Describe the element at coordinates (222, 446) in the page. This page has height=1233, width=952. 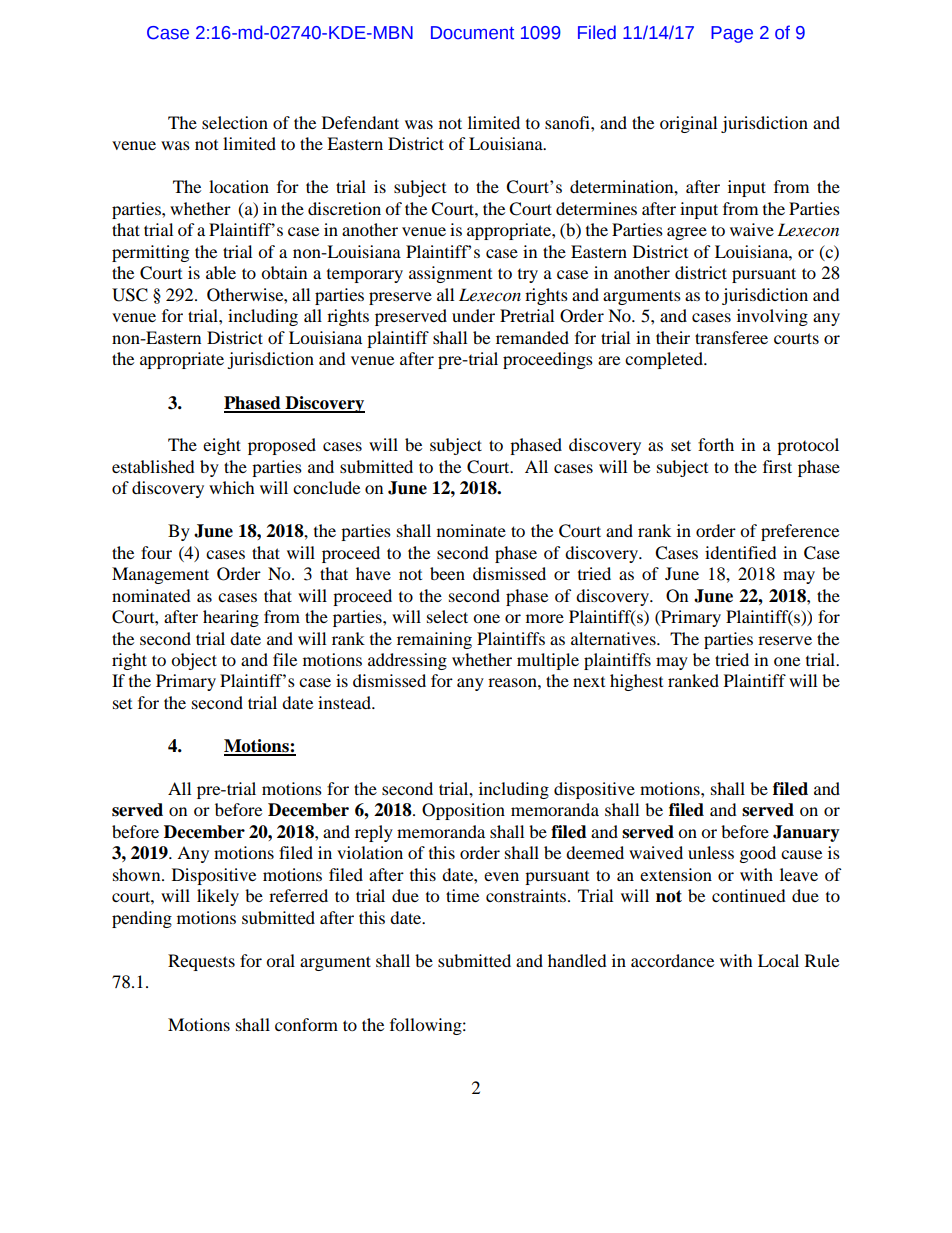
I see `eight` at that location.
